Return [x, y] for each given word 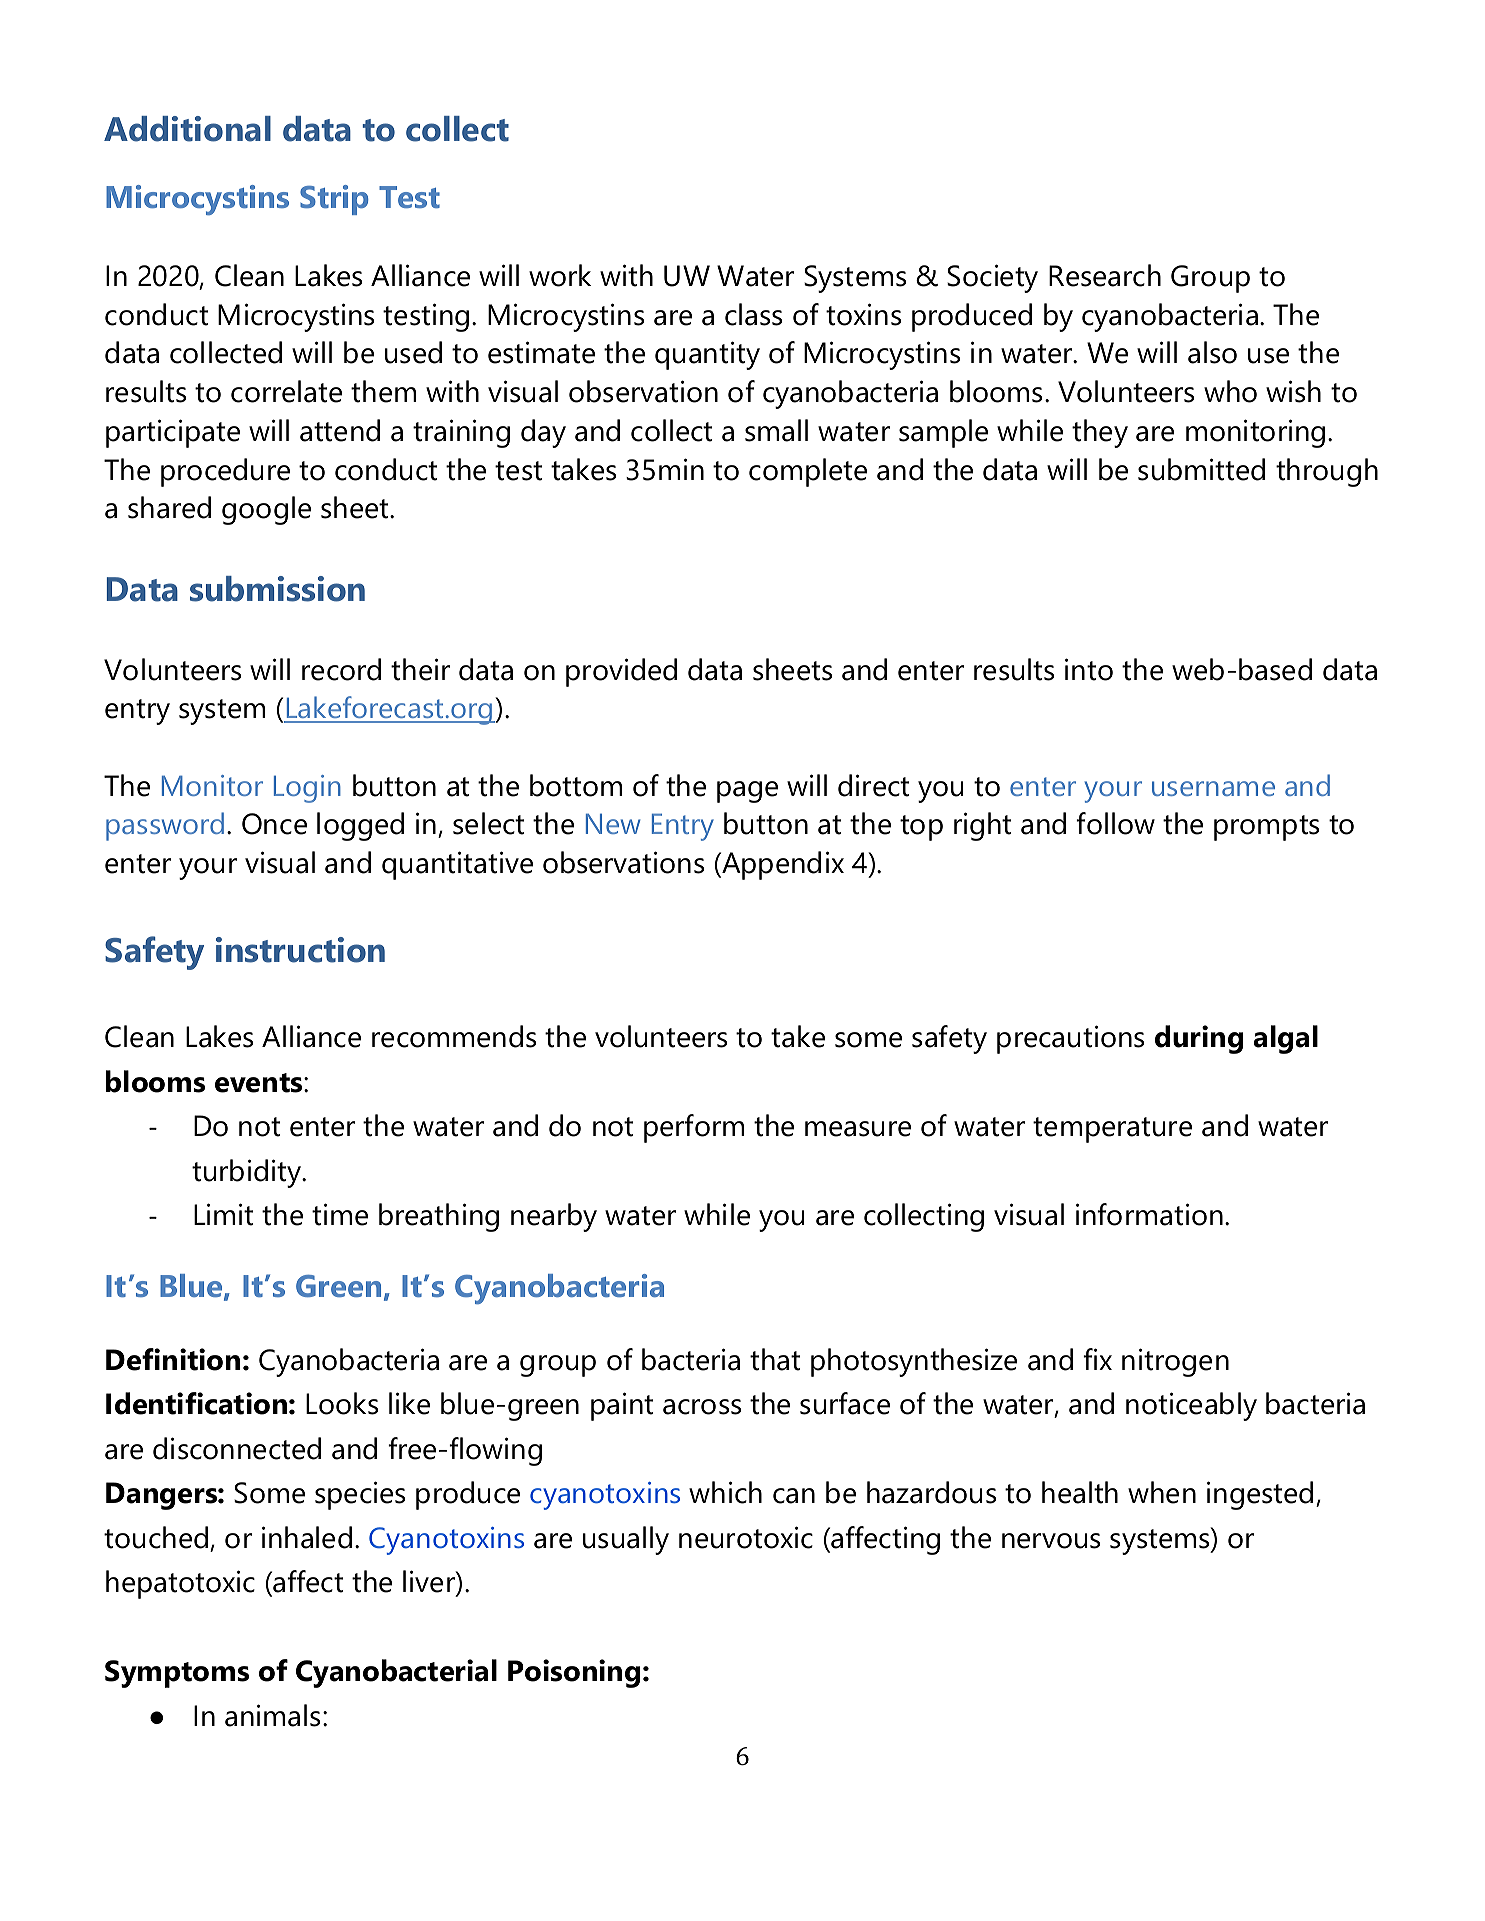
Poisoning [574, 1673]
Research [1105, 275]
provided [621, 672]
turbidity [248, 1173]
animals [272, 1715]
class [753, 314]
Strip [334, 200]
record [341, 669]
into [1089, 669]
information [1149, 1214]
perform [694, 1128]
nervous [1051, 1541]
